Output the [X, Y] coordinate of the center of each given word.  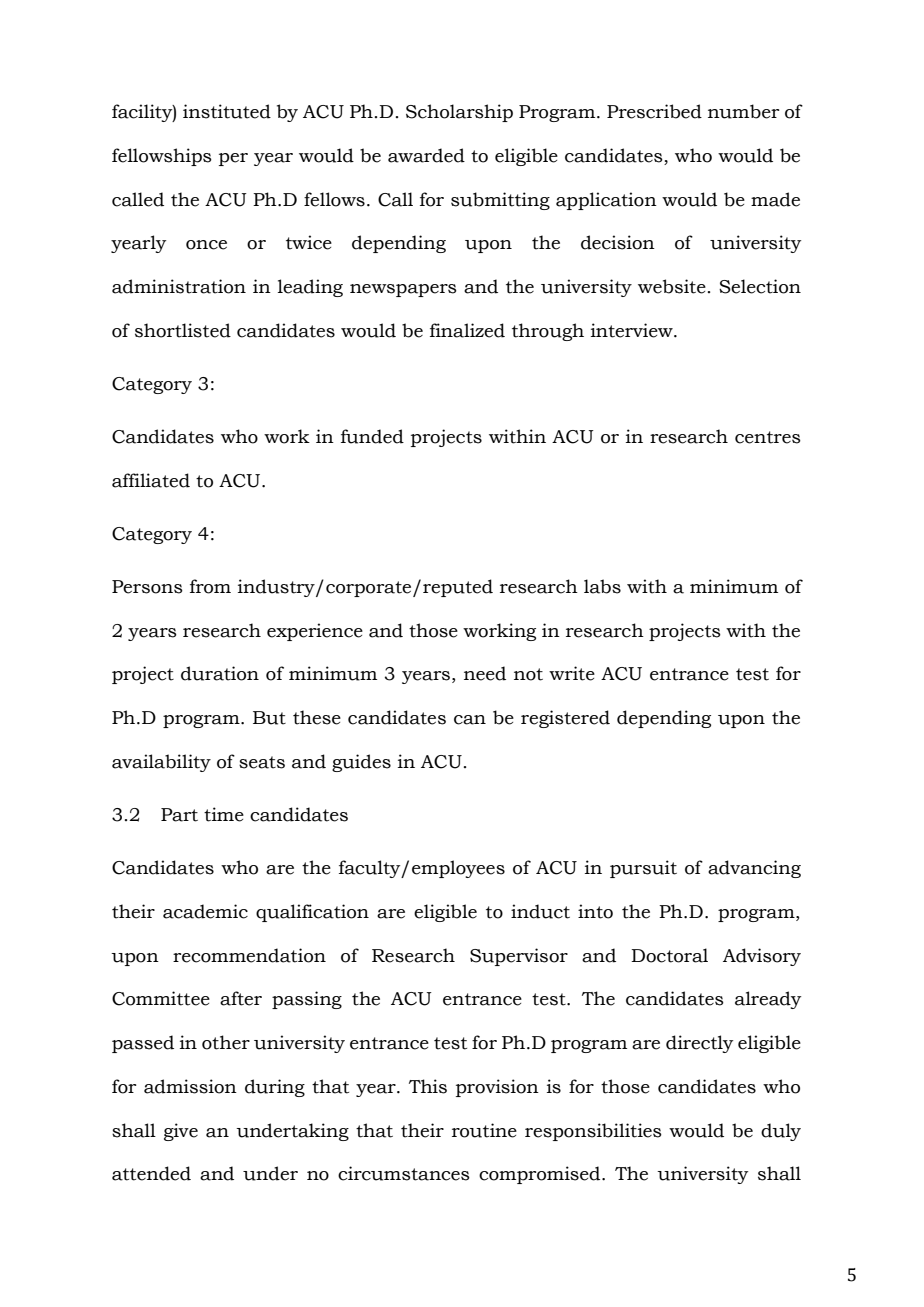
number [743, 111]
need [485, 673]
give [181, 1132]
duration [220, 673]
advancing [754, 869]
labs [602, 586]
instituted [227, 111]
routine [484, 1130]
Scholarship [459, 113]
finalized [467, 330]
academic [205, 911]
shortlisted [183, 330]
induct [540, 911]
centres [768, 437]
